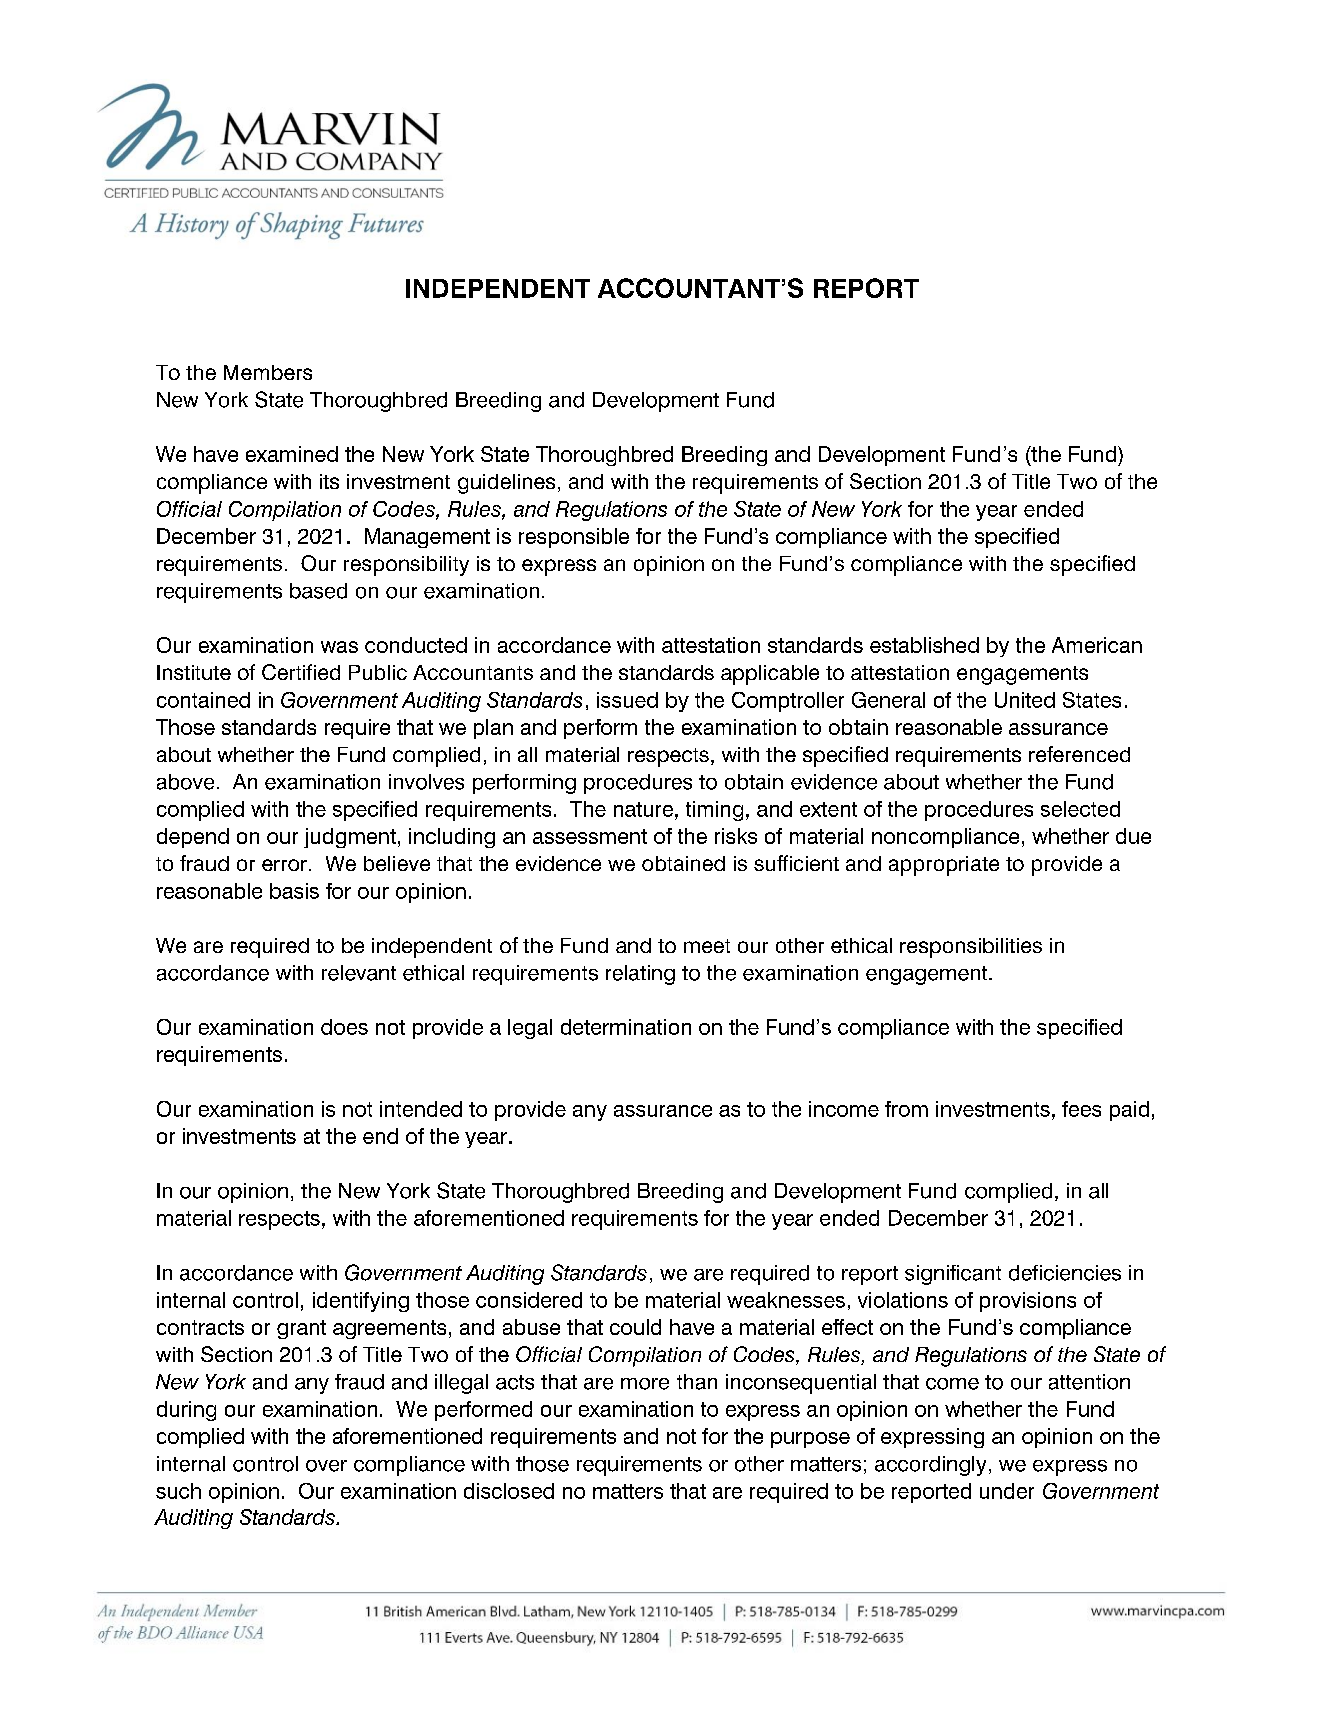 The height and width of the page is (1712, 1323). What do you see at coordinates (268, 372) in the page?
I see `Members` at bounding box center [268, 372].
